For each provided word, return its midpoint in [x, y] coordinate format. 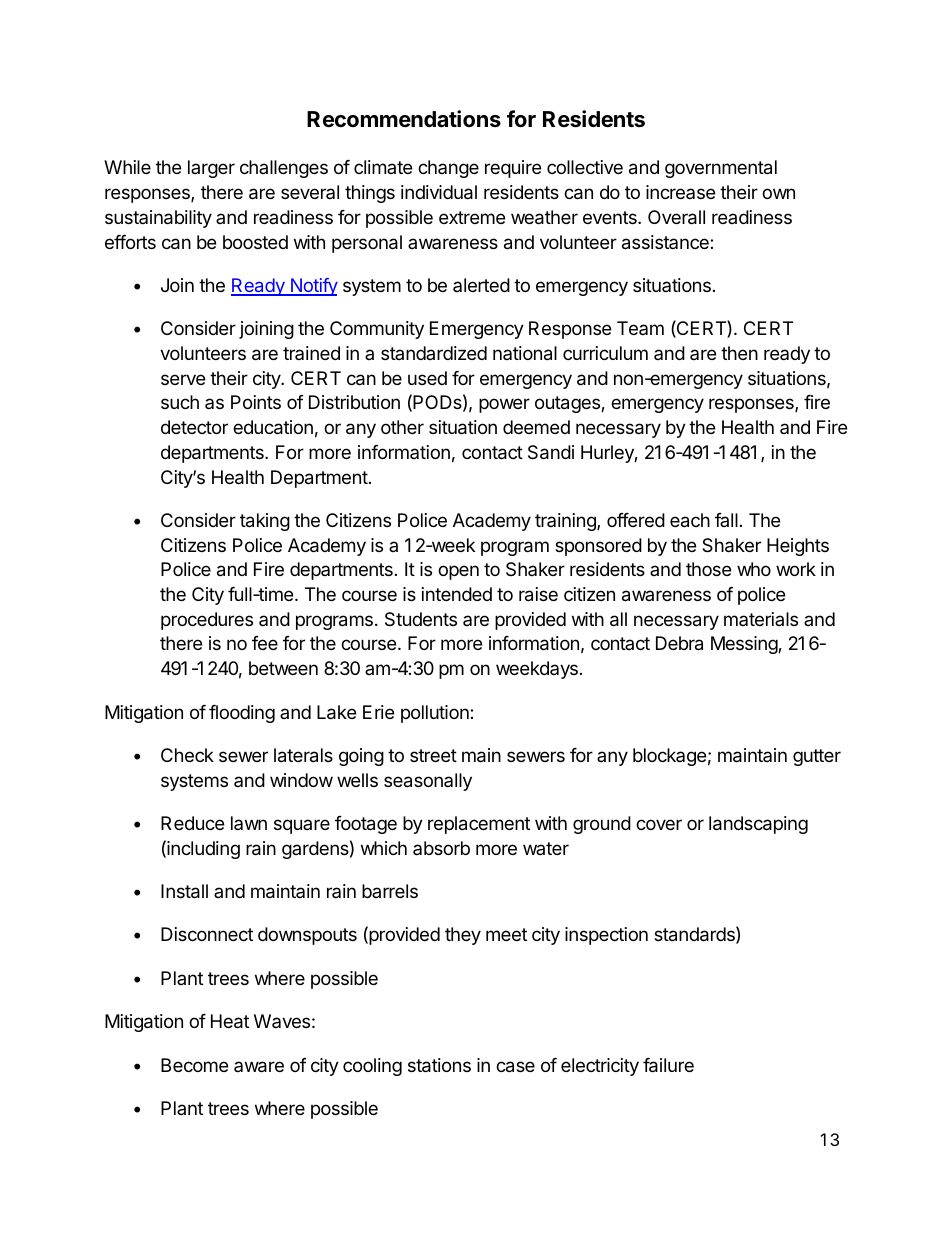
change [448, 169]
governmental [721, 169]
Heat [230, 1021]
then [739, 353]
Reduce [192, 823]
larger [211, 169]
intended [457, 594]
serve [183, 379]
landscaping [758, 825]
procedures [207, 621]
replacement [479, 825]
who [754, 569]
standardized [434, 353]
